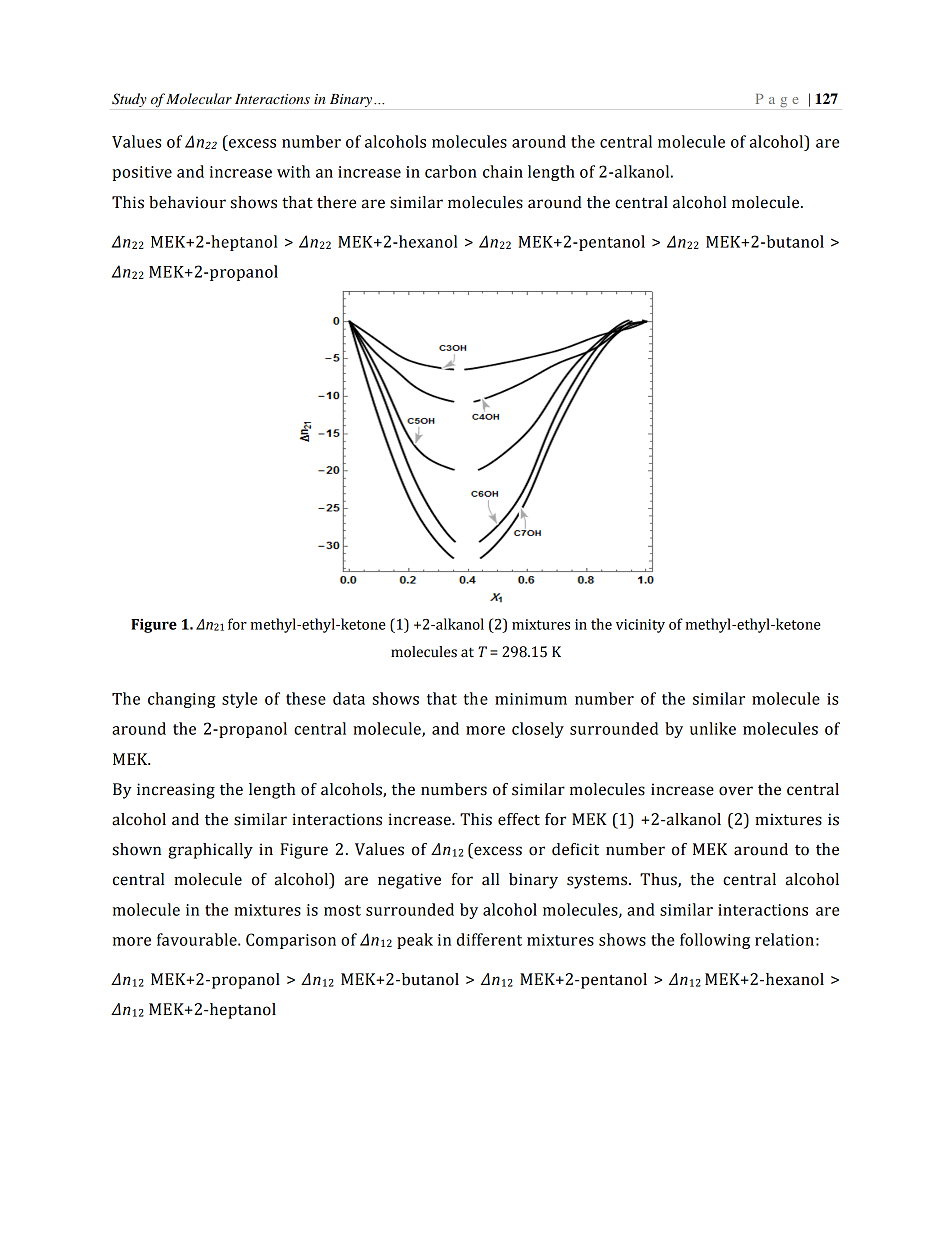  What do you see at coordinates (715, 941) in the document?
I see `following` at bounding box center [715, 941].
